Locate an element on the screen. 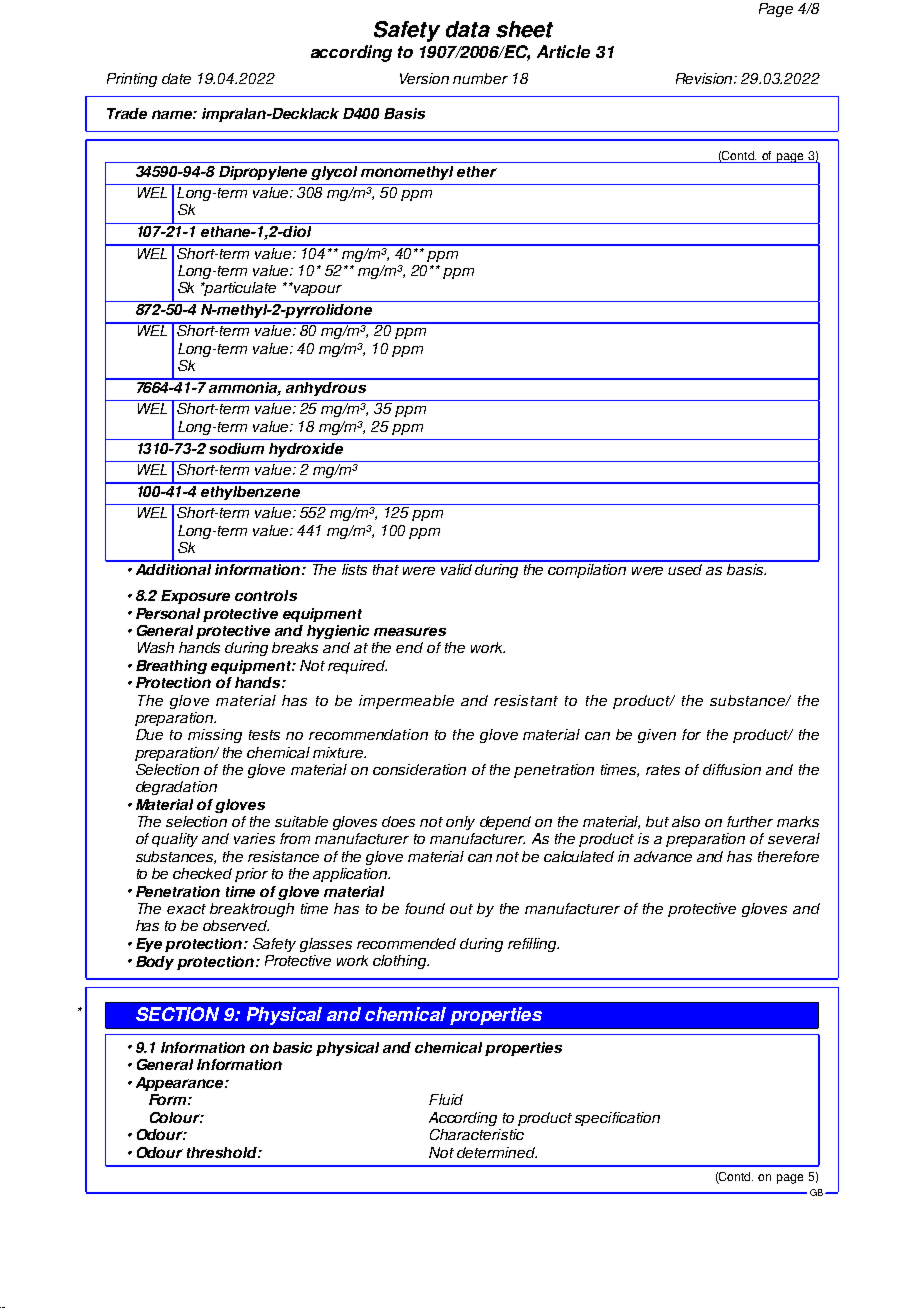  valid is located at coordinates (457, 568).
